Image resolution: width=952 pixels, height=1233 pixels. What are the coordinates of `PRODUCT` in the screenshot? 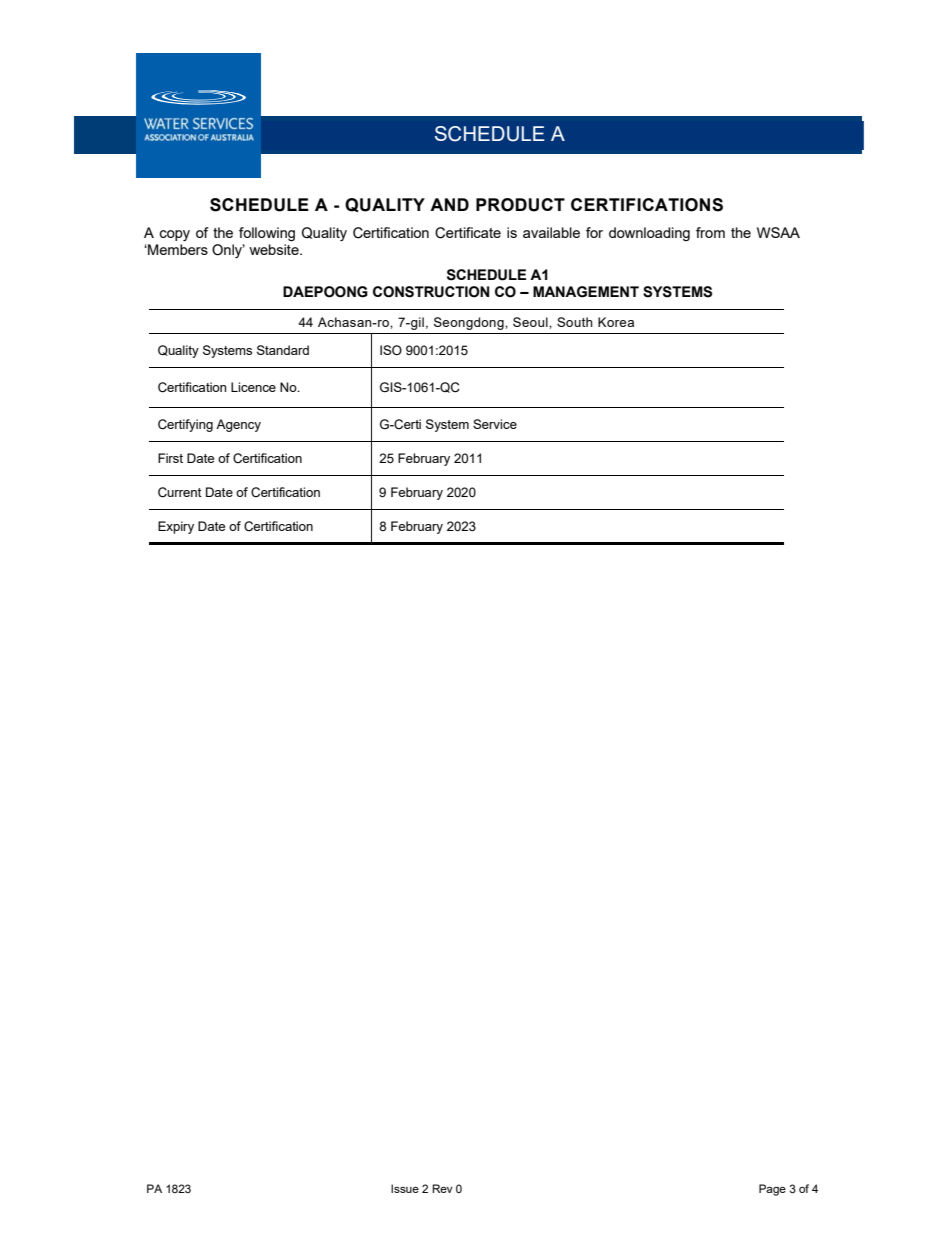 It's located at (520, 205).
